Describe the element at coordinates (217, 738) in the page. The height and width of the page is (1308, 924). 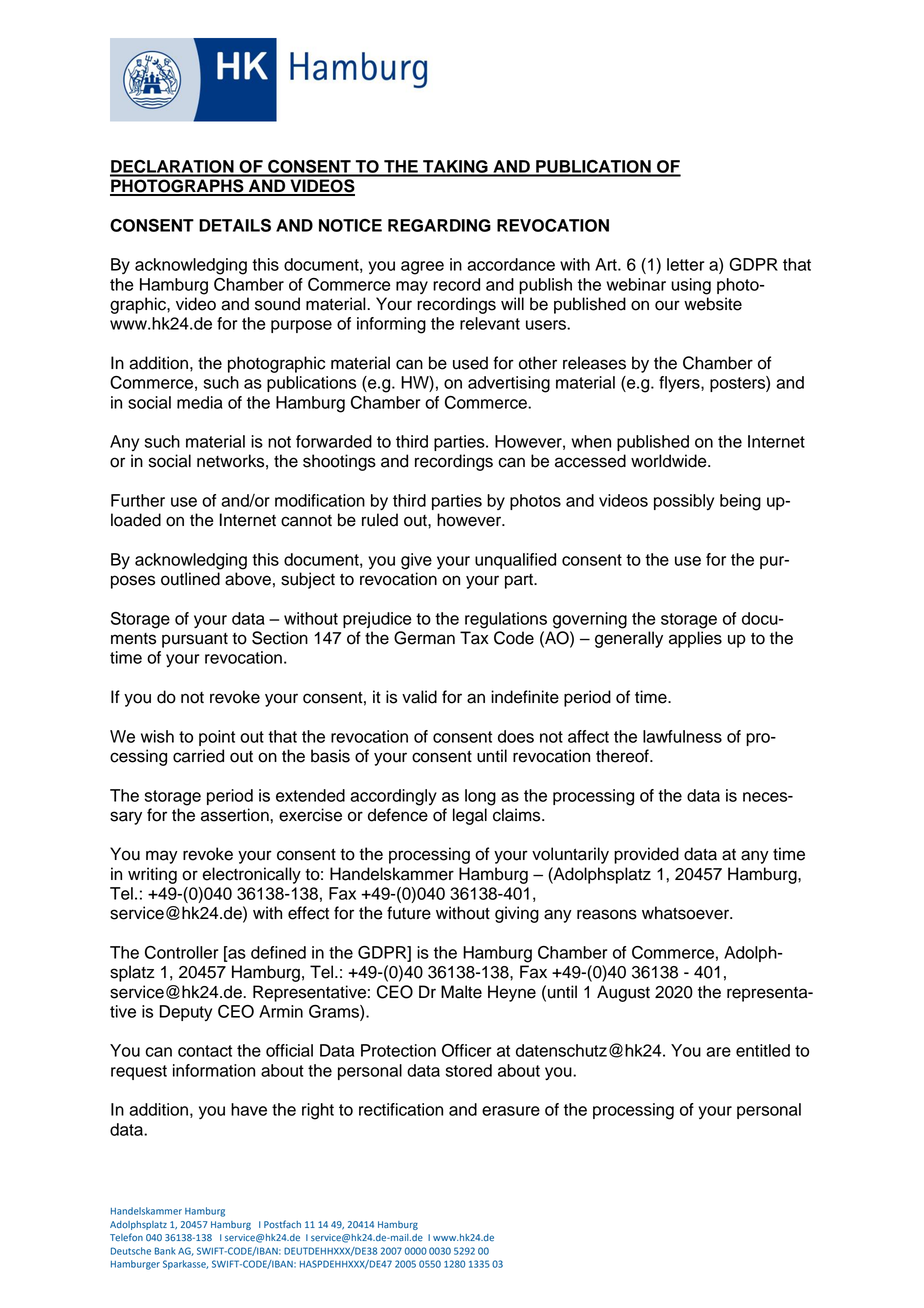
I see `point` at that location.
